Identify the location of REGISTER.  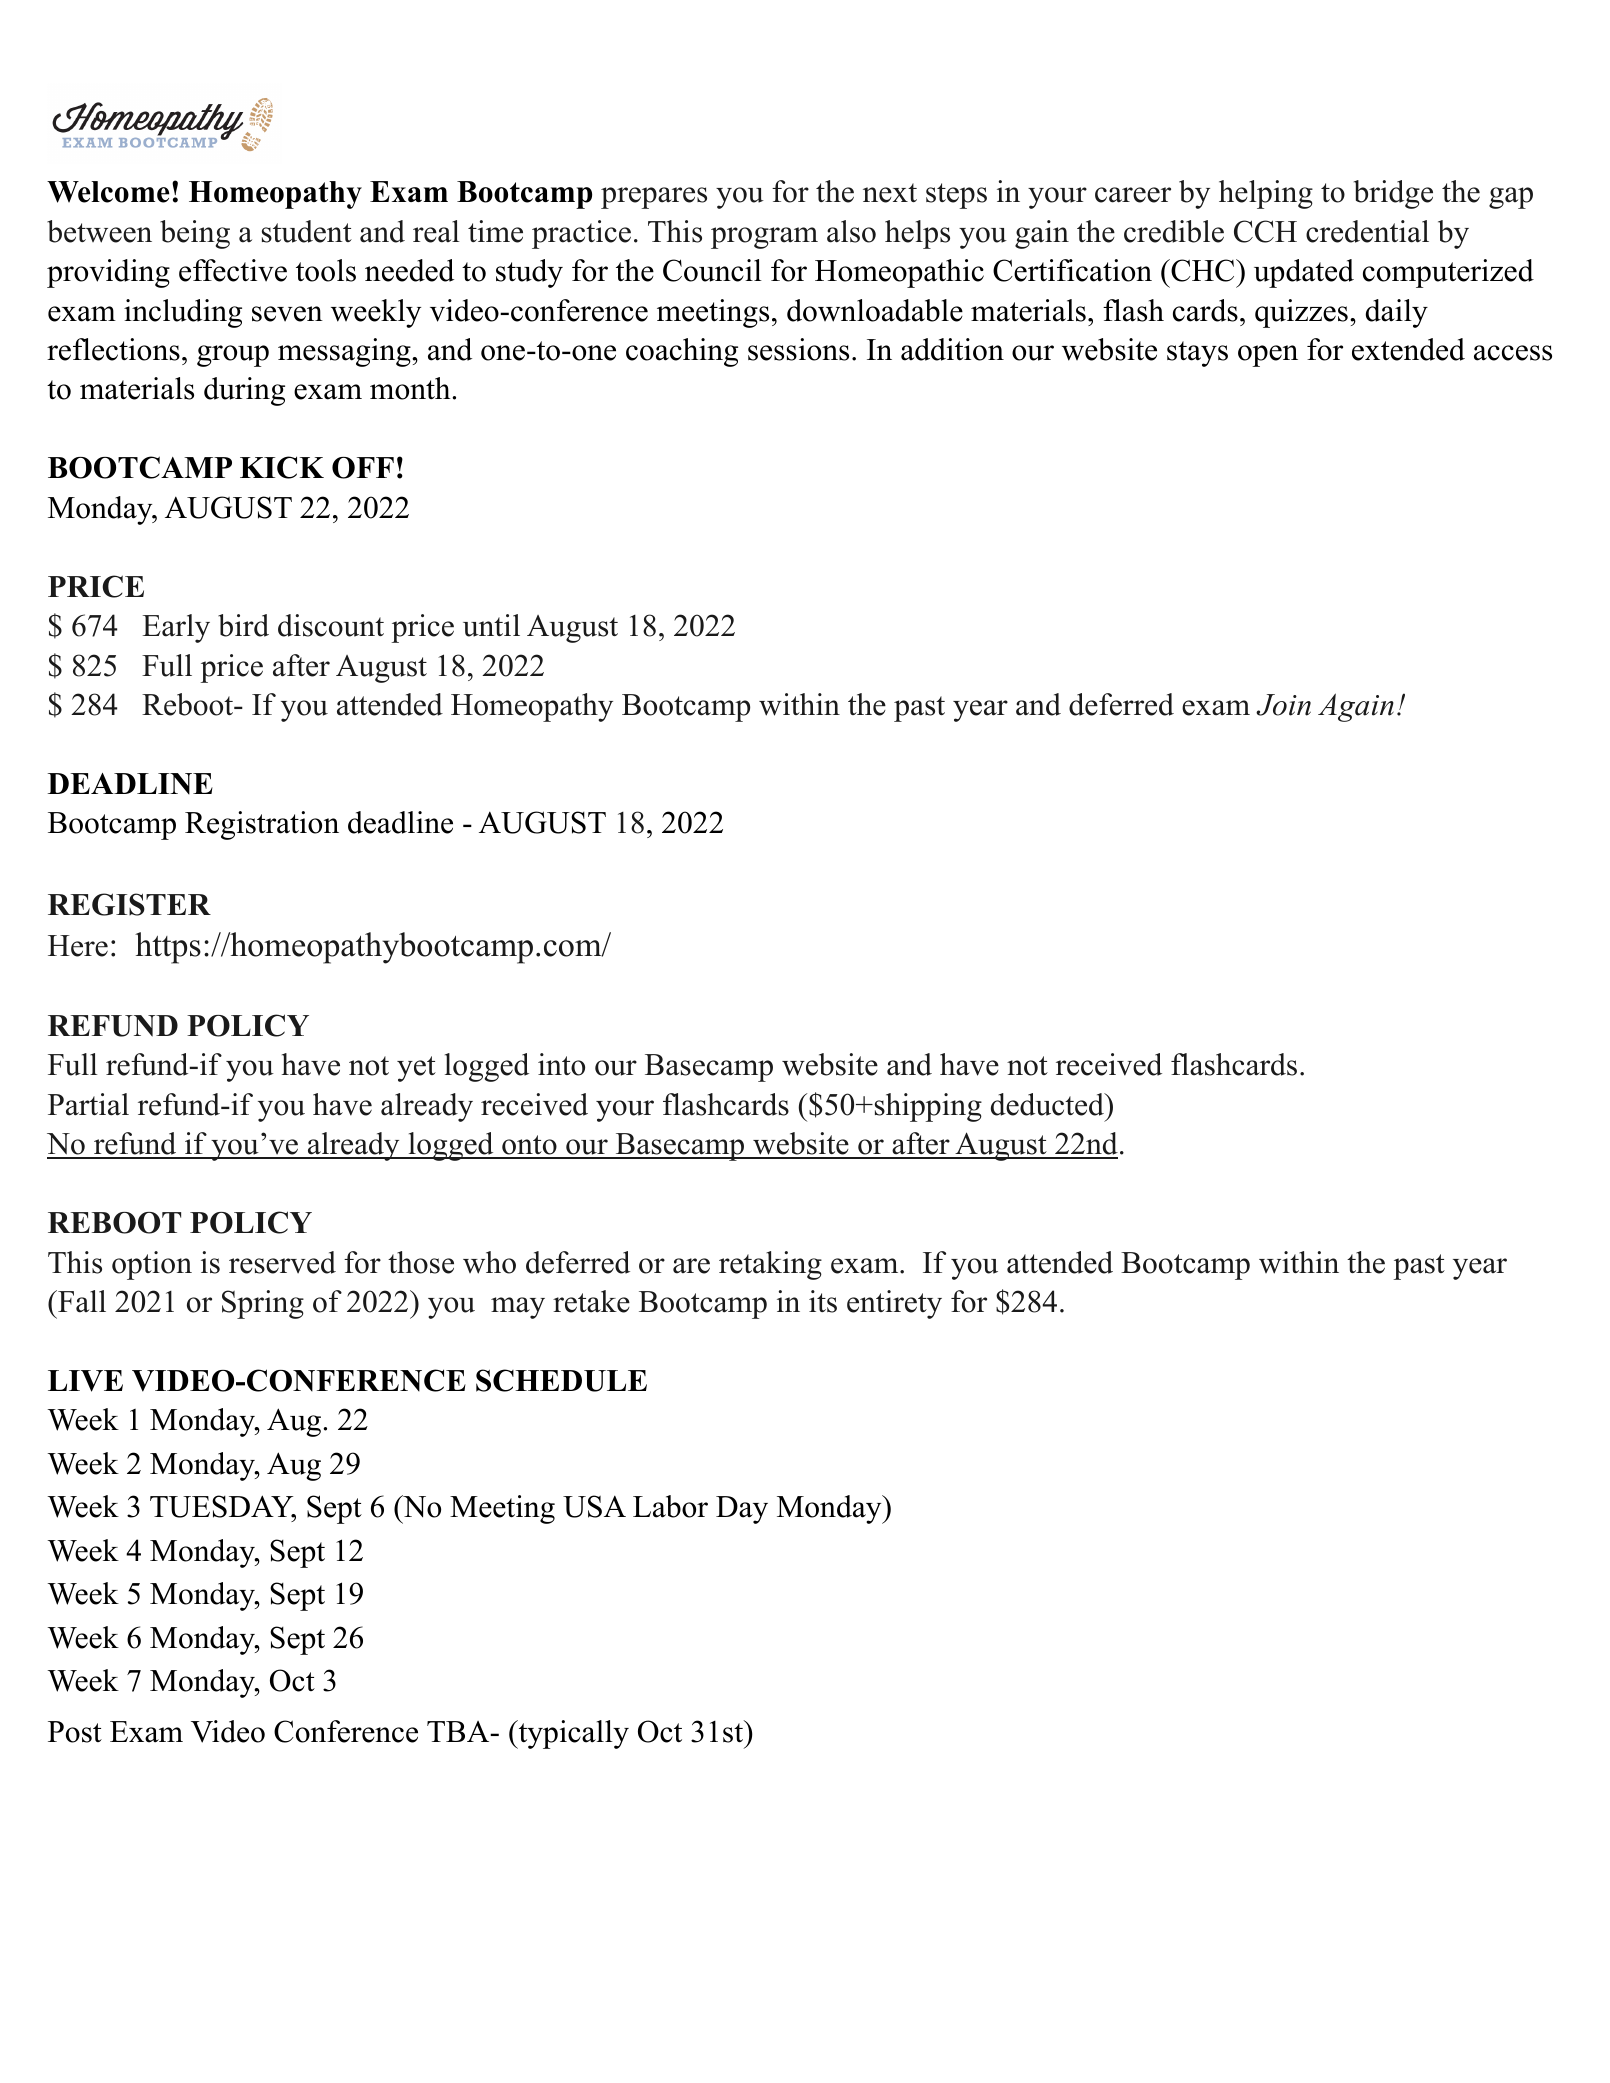
(129, 904).
